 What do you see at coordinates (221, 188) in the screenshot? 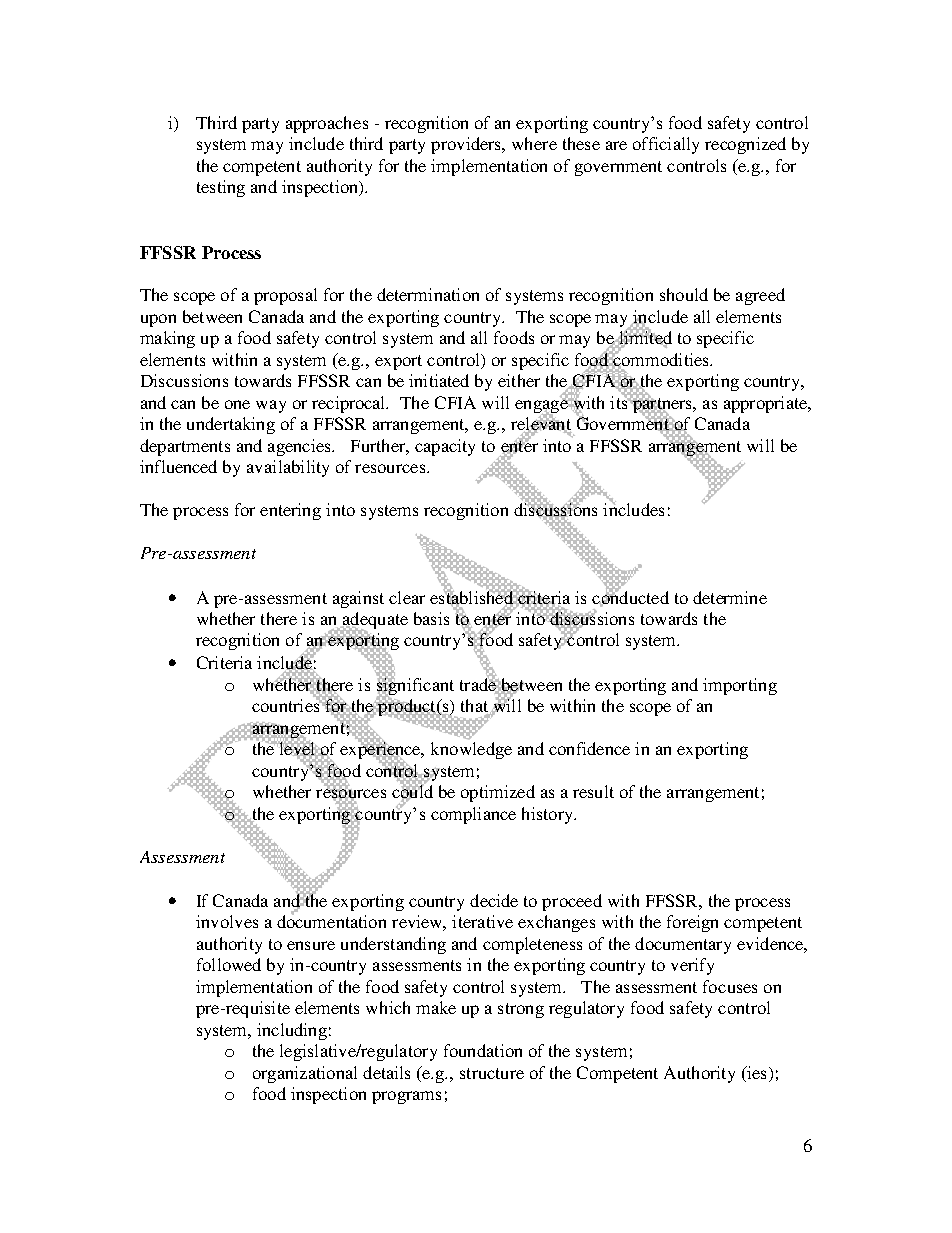
I see `testing` at bounding box center [221, 188].
